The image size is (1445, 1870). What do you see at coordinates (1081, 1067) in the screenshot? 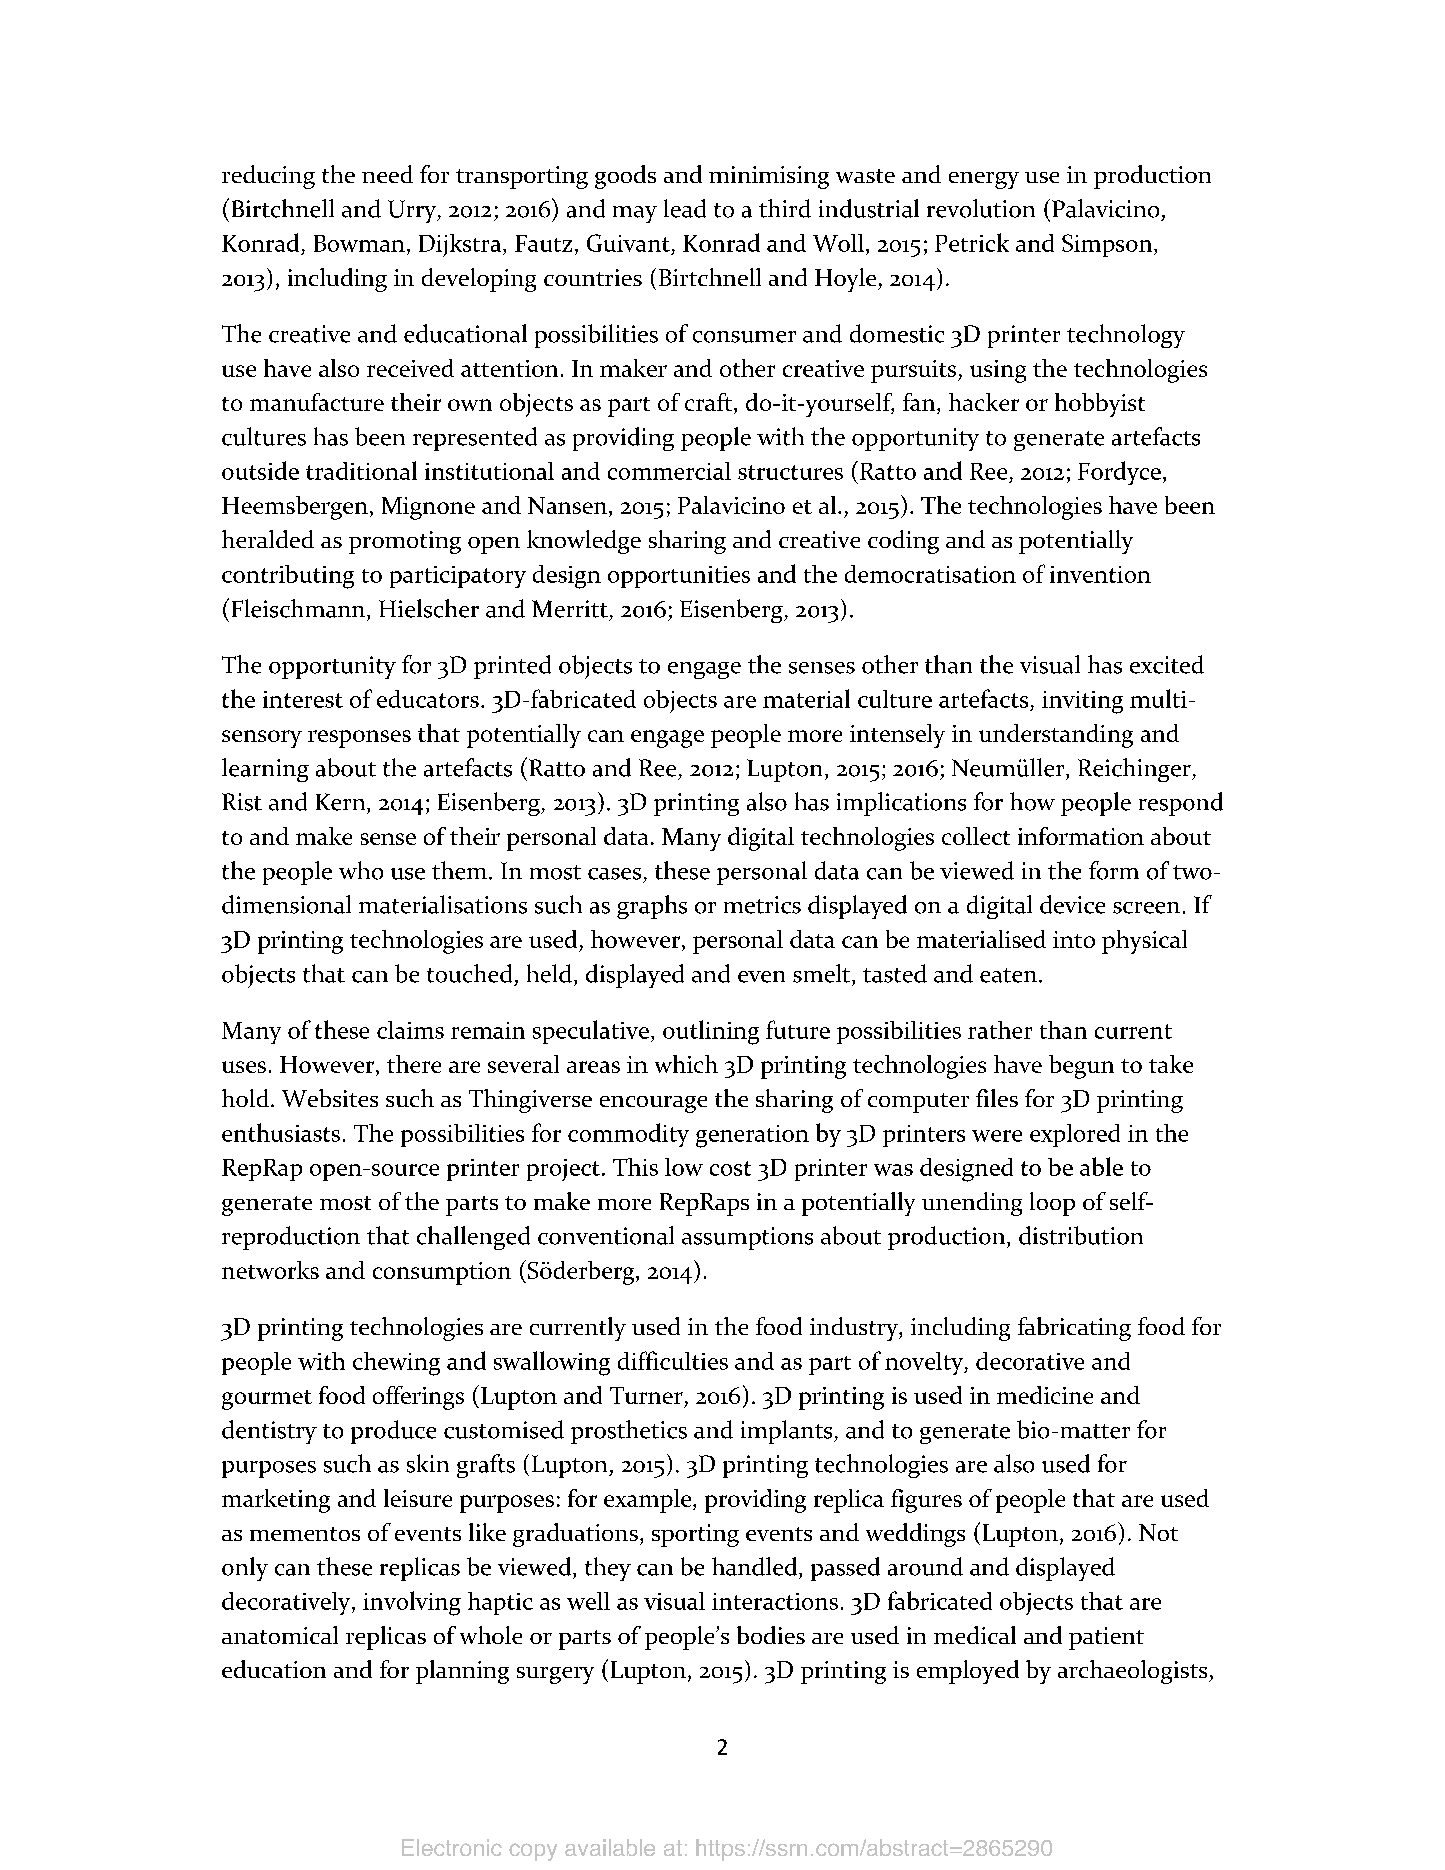
I see `begun` at bounding box center [1081, 1067].
